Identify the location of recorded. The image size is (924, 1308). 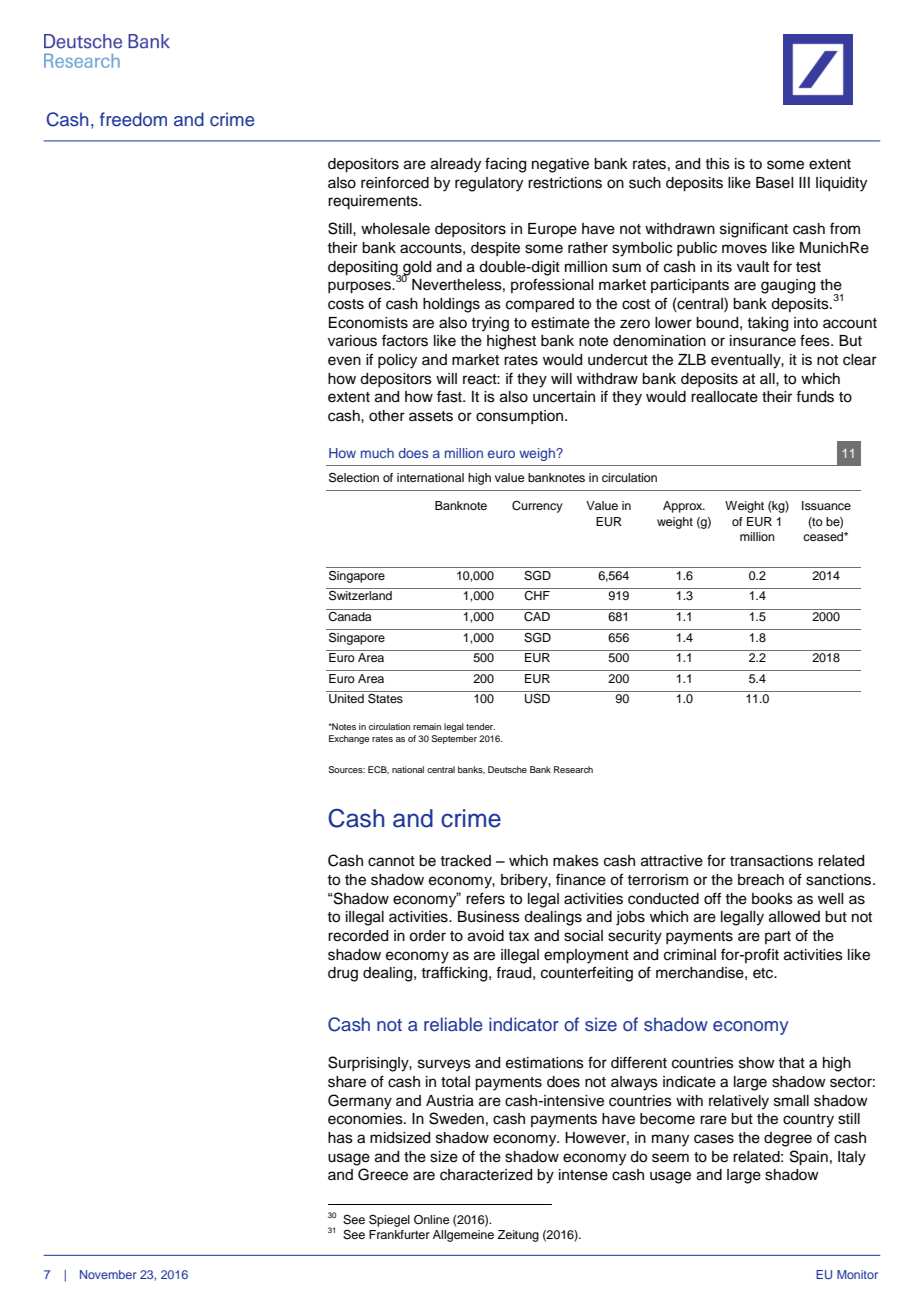
(358, 936).
